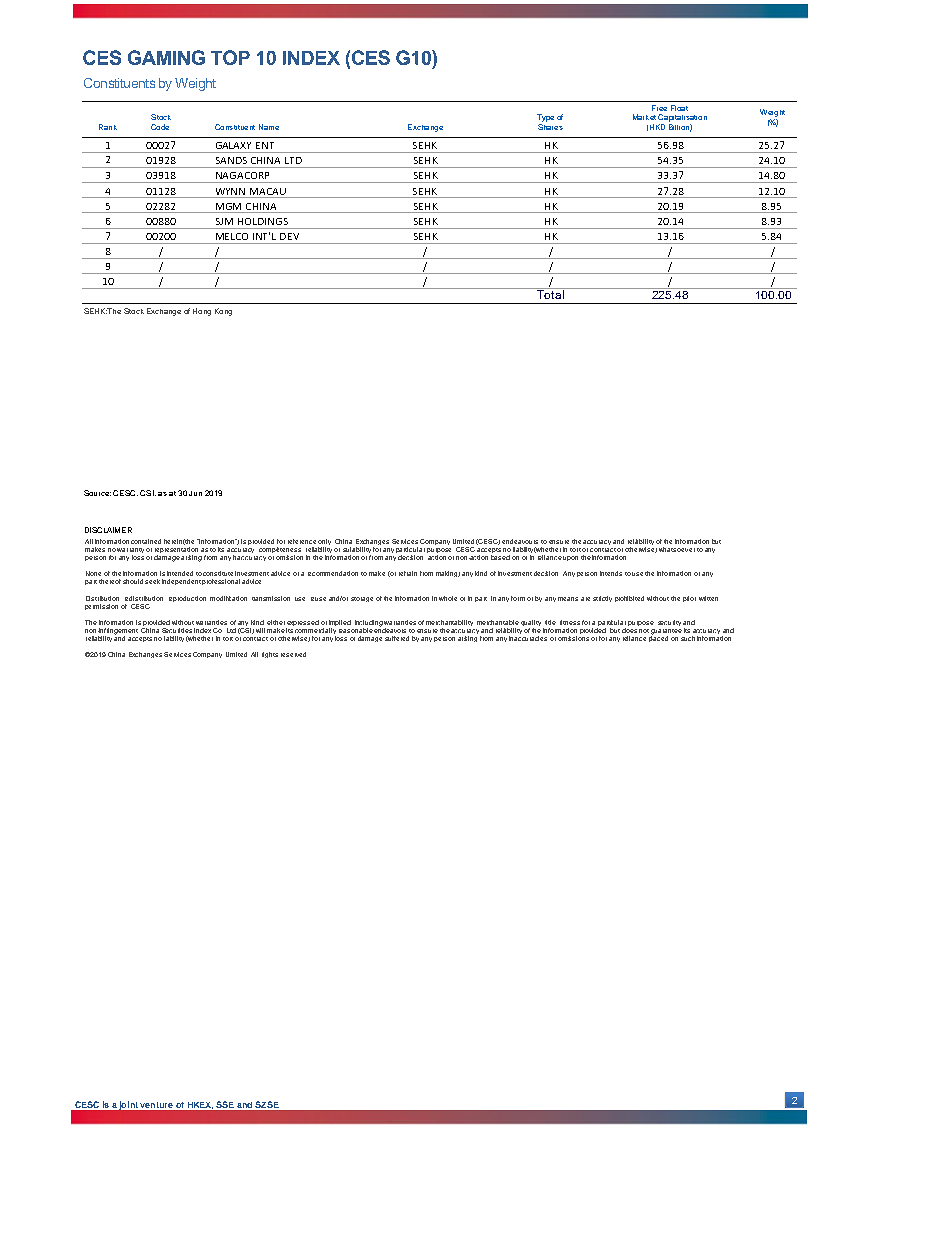 This document has height=1233, width=952. What do you see at coordinates (202, 312) in the document?
I see `Hong` at bounding box center [202, 312].
